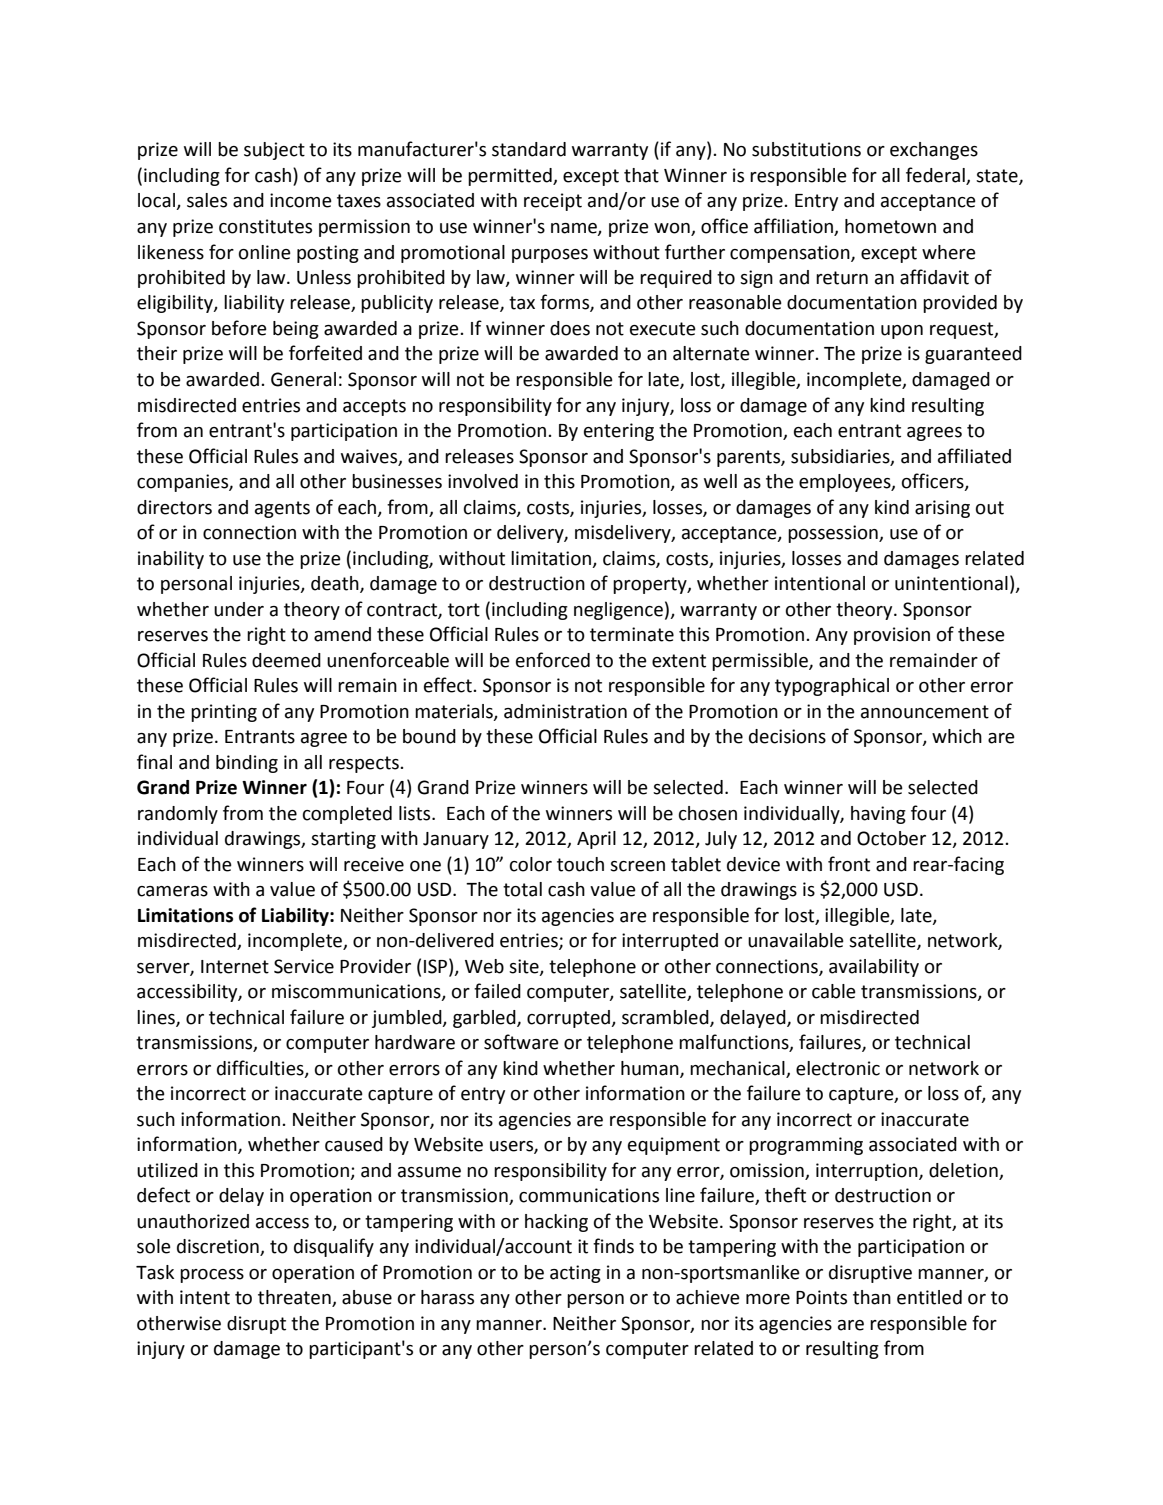 This screenshot has height=1505, width=1163. Describe the element at coordinates (974, 456) in the screenshot. I see `affiliated` at that location.
